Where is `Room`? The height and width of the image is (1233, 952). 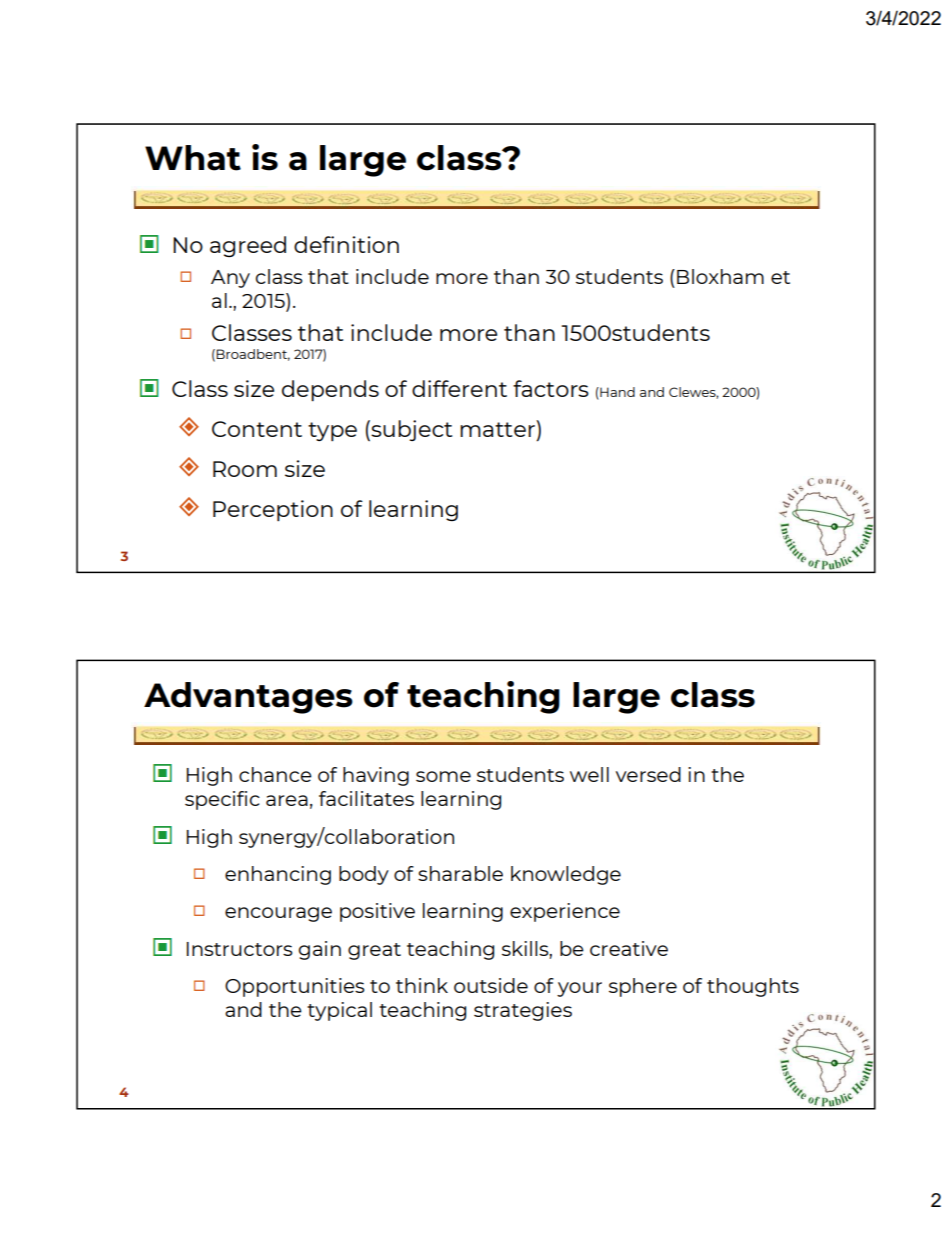 Room is located at coordinates (245, 469).
